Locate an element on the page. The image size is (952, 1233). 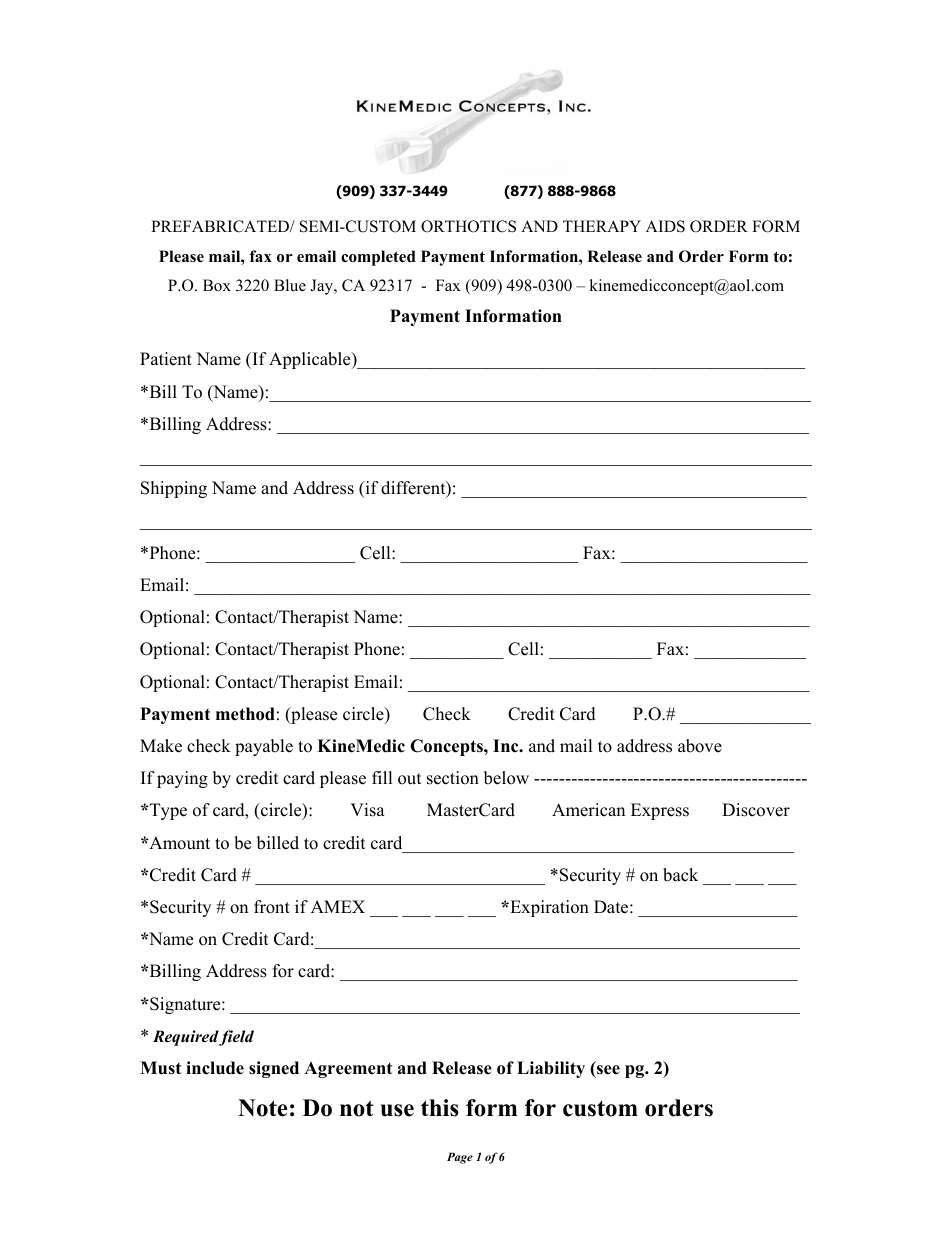
front is located at coordinates (272, 907).
